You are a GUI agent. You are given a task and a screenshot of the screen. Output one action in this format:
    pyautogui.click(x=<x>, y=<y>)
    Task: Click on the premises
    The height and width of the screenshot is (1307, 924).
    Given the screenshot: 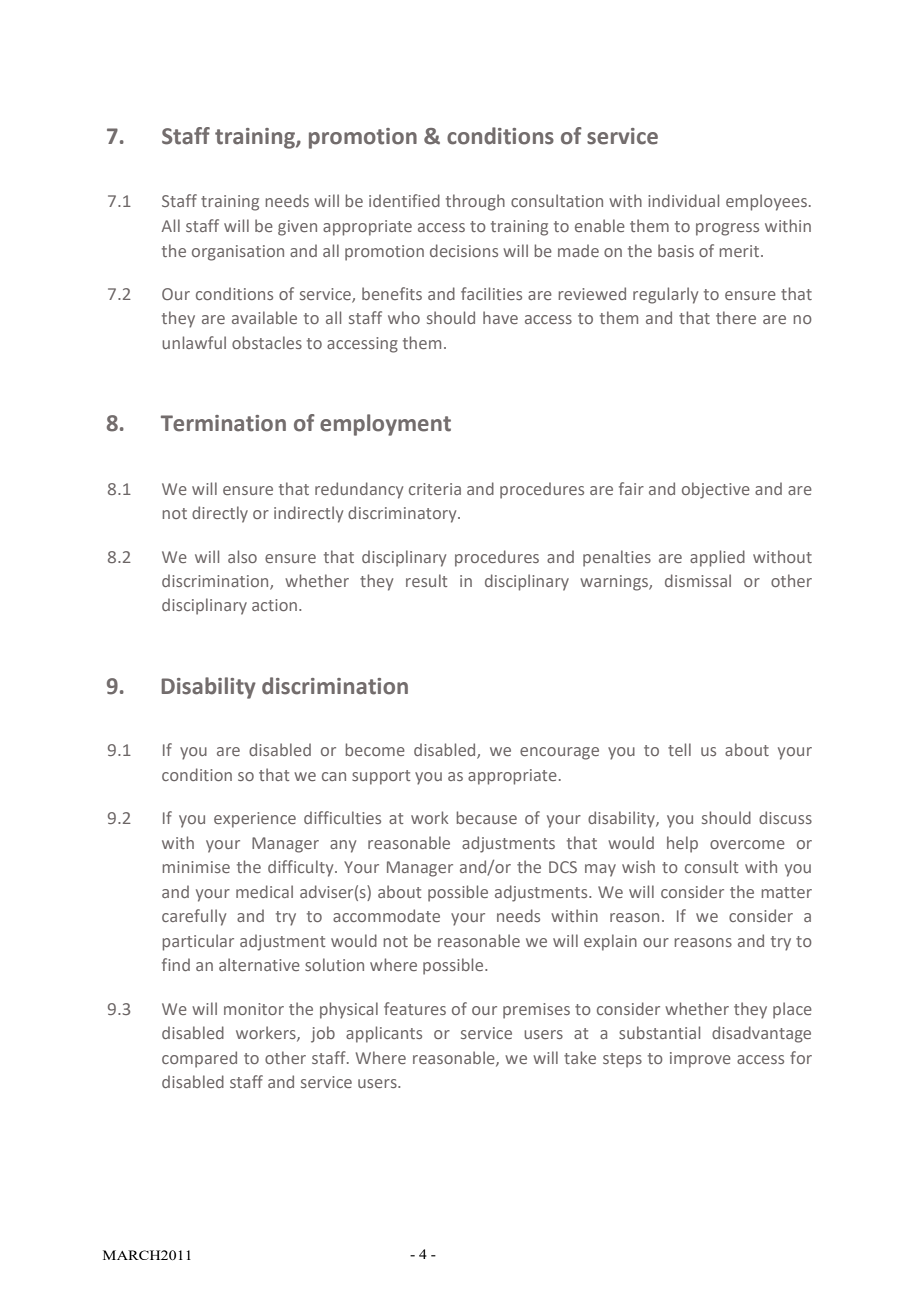 What is the action you would take?
    pyautogui.click(x=536, y=1011)
